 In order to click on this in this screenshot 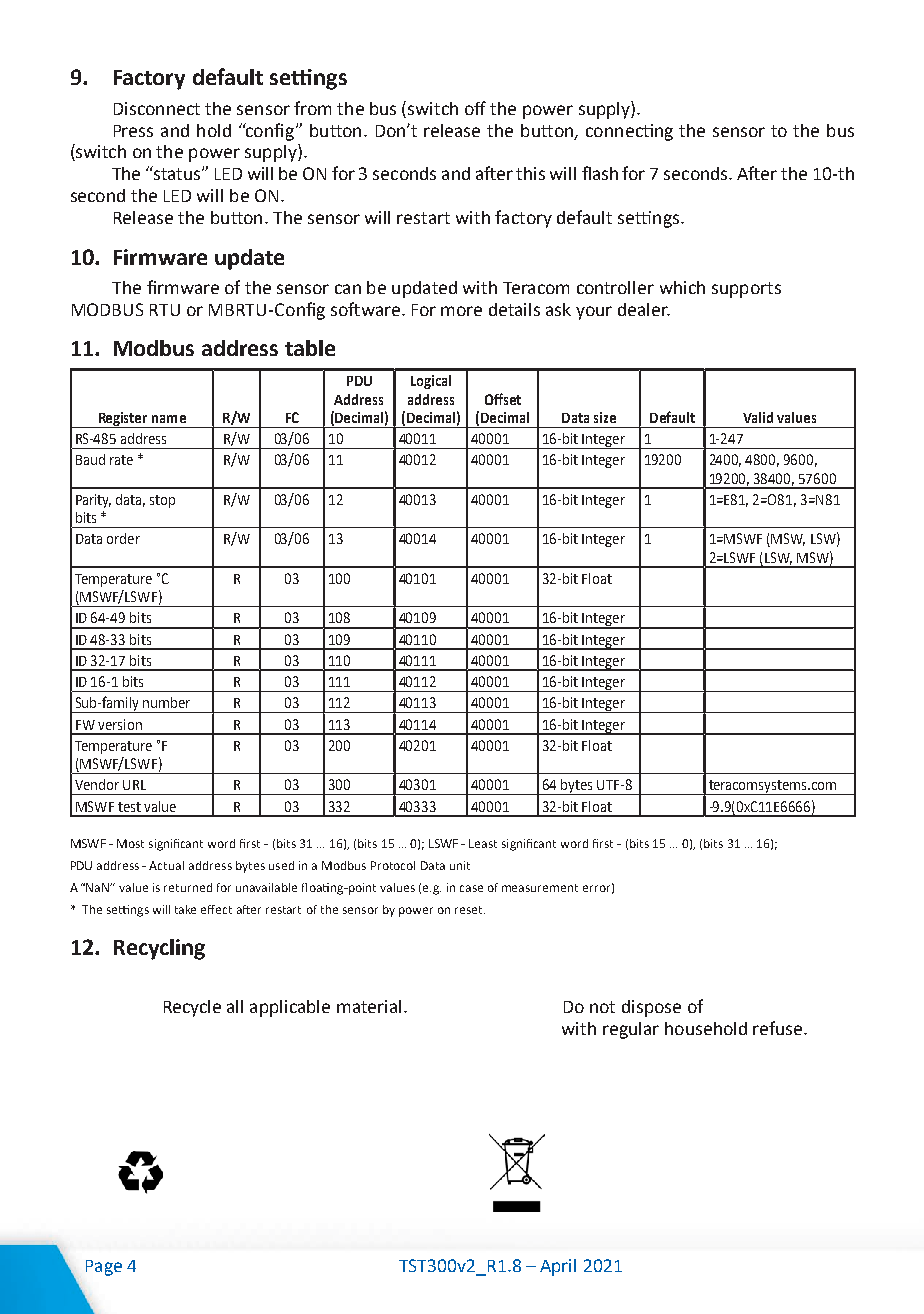, I will do `click(530, 173)`.
